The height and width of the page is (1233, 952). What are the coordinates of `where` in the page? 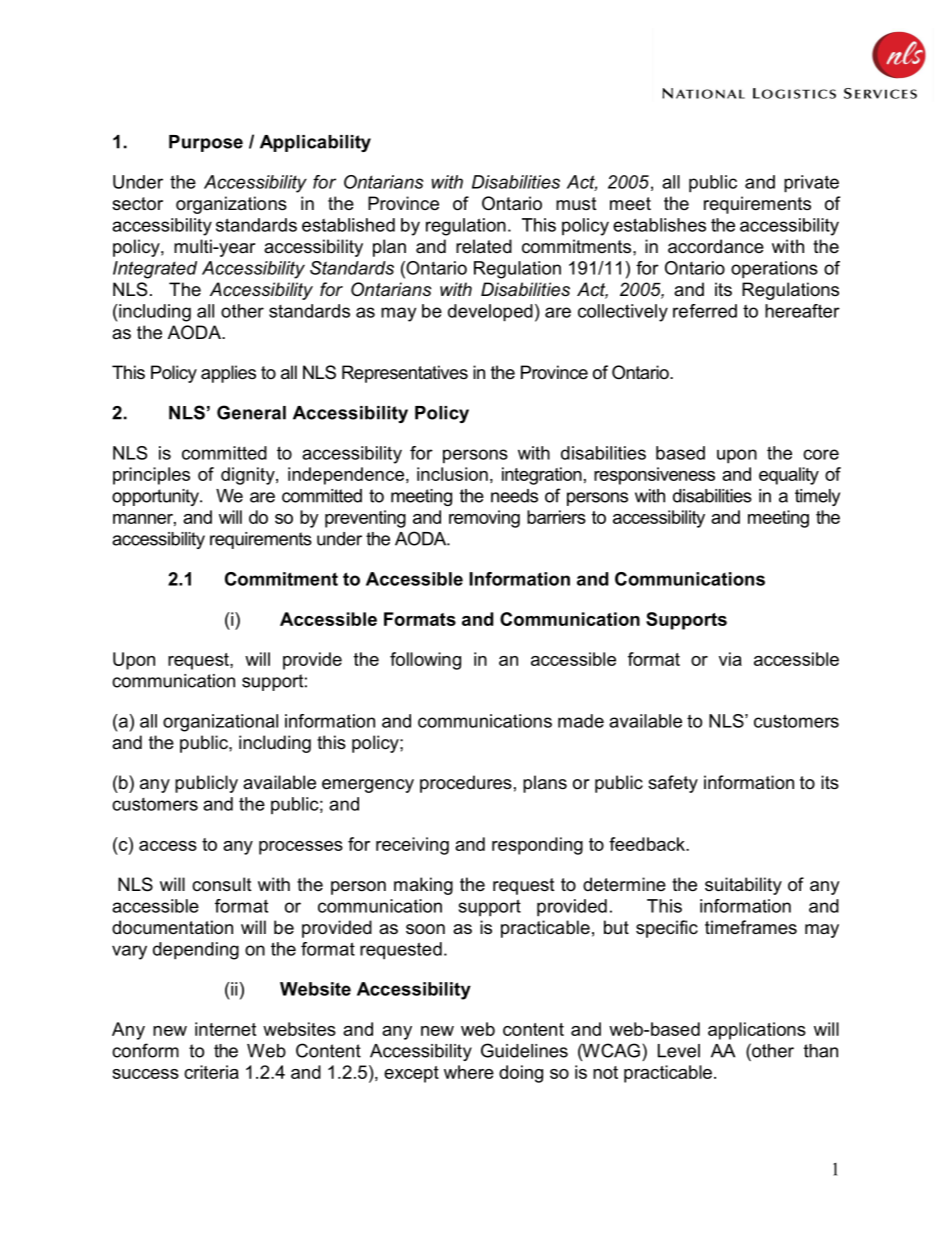 It's located at (469, 1072).
